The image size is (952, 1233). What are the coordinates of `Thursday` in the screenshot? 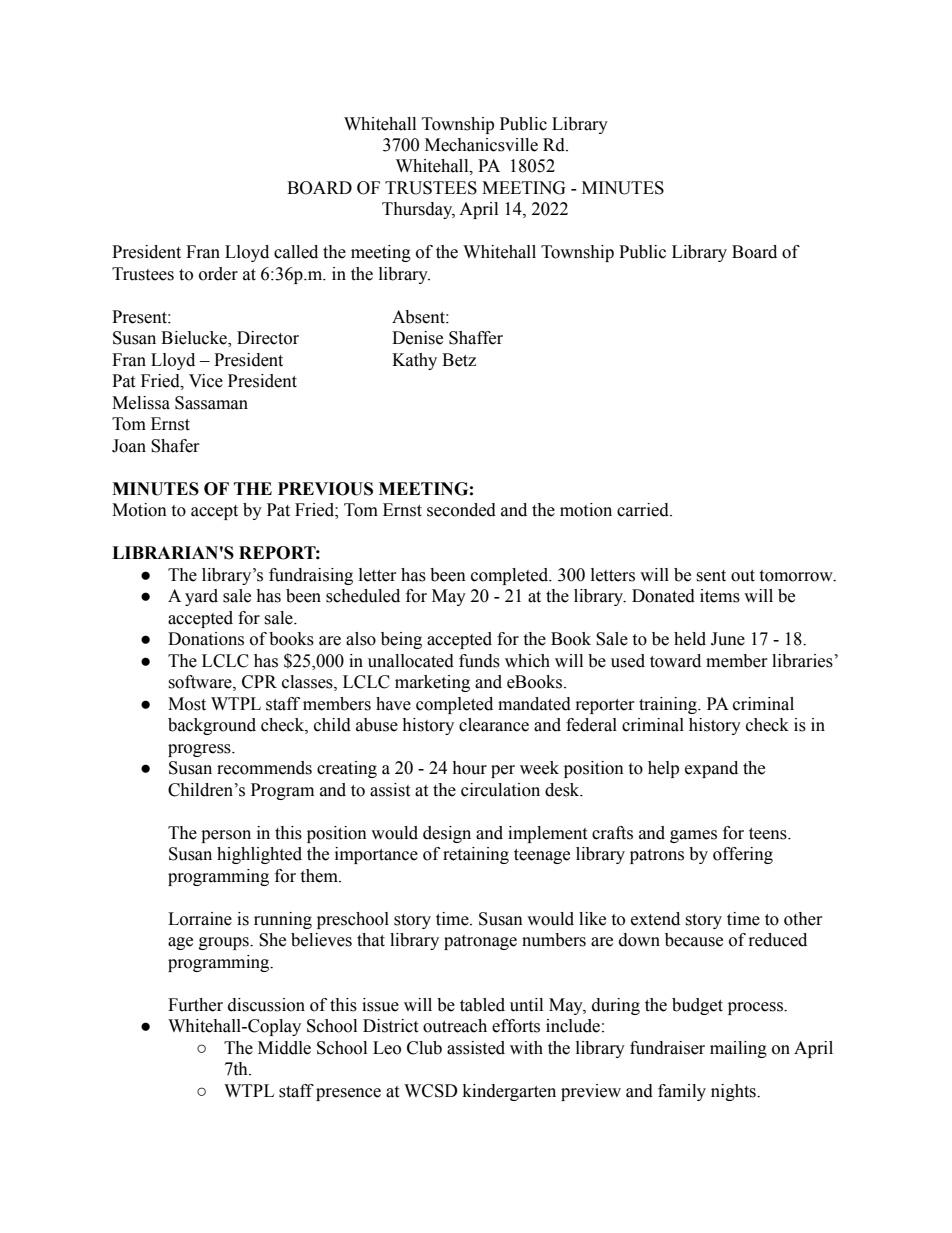 It's located at (418, 210).
